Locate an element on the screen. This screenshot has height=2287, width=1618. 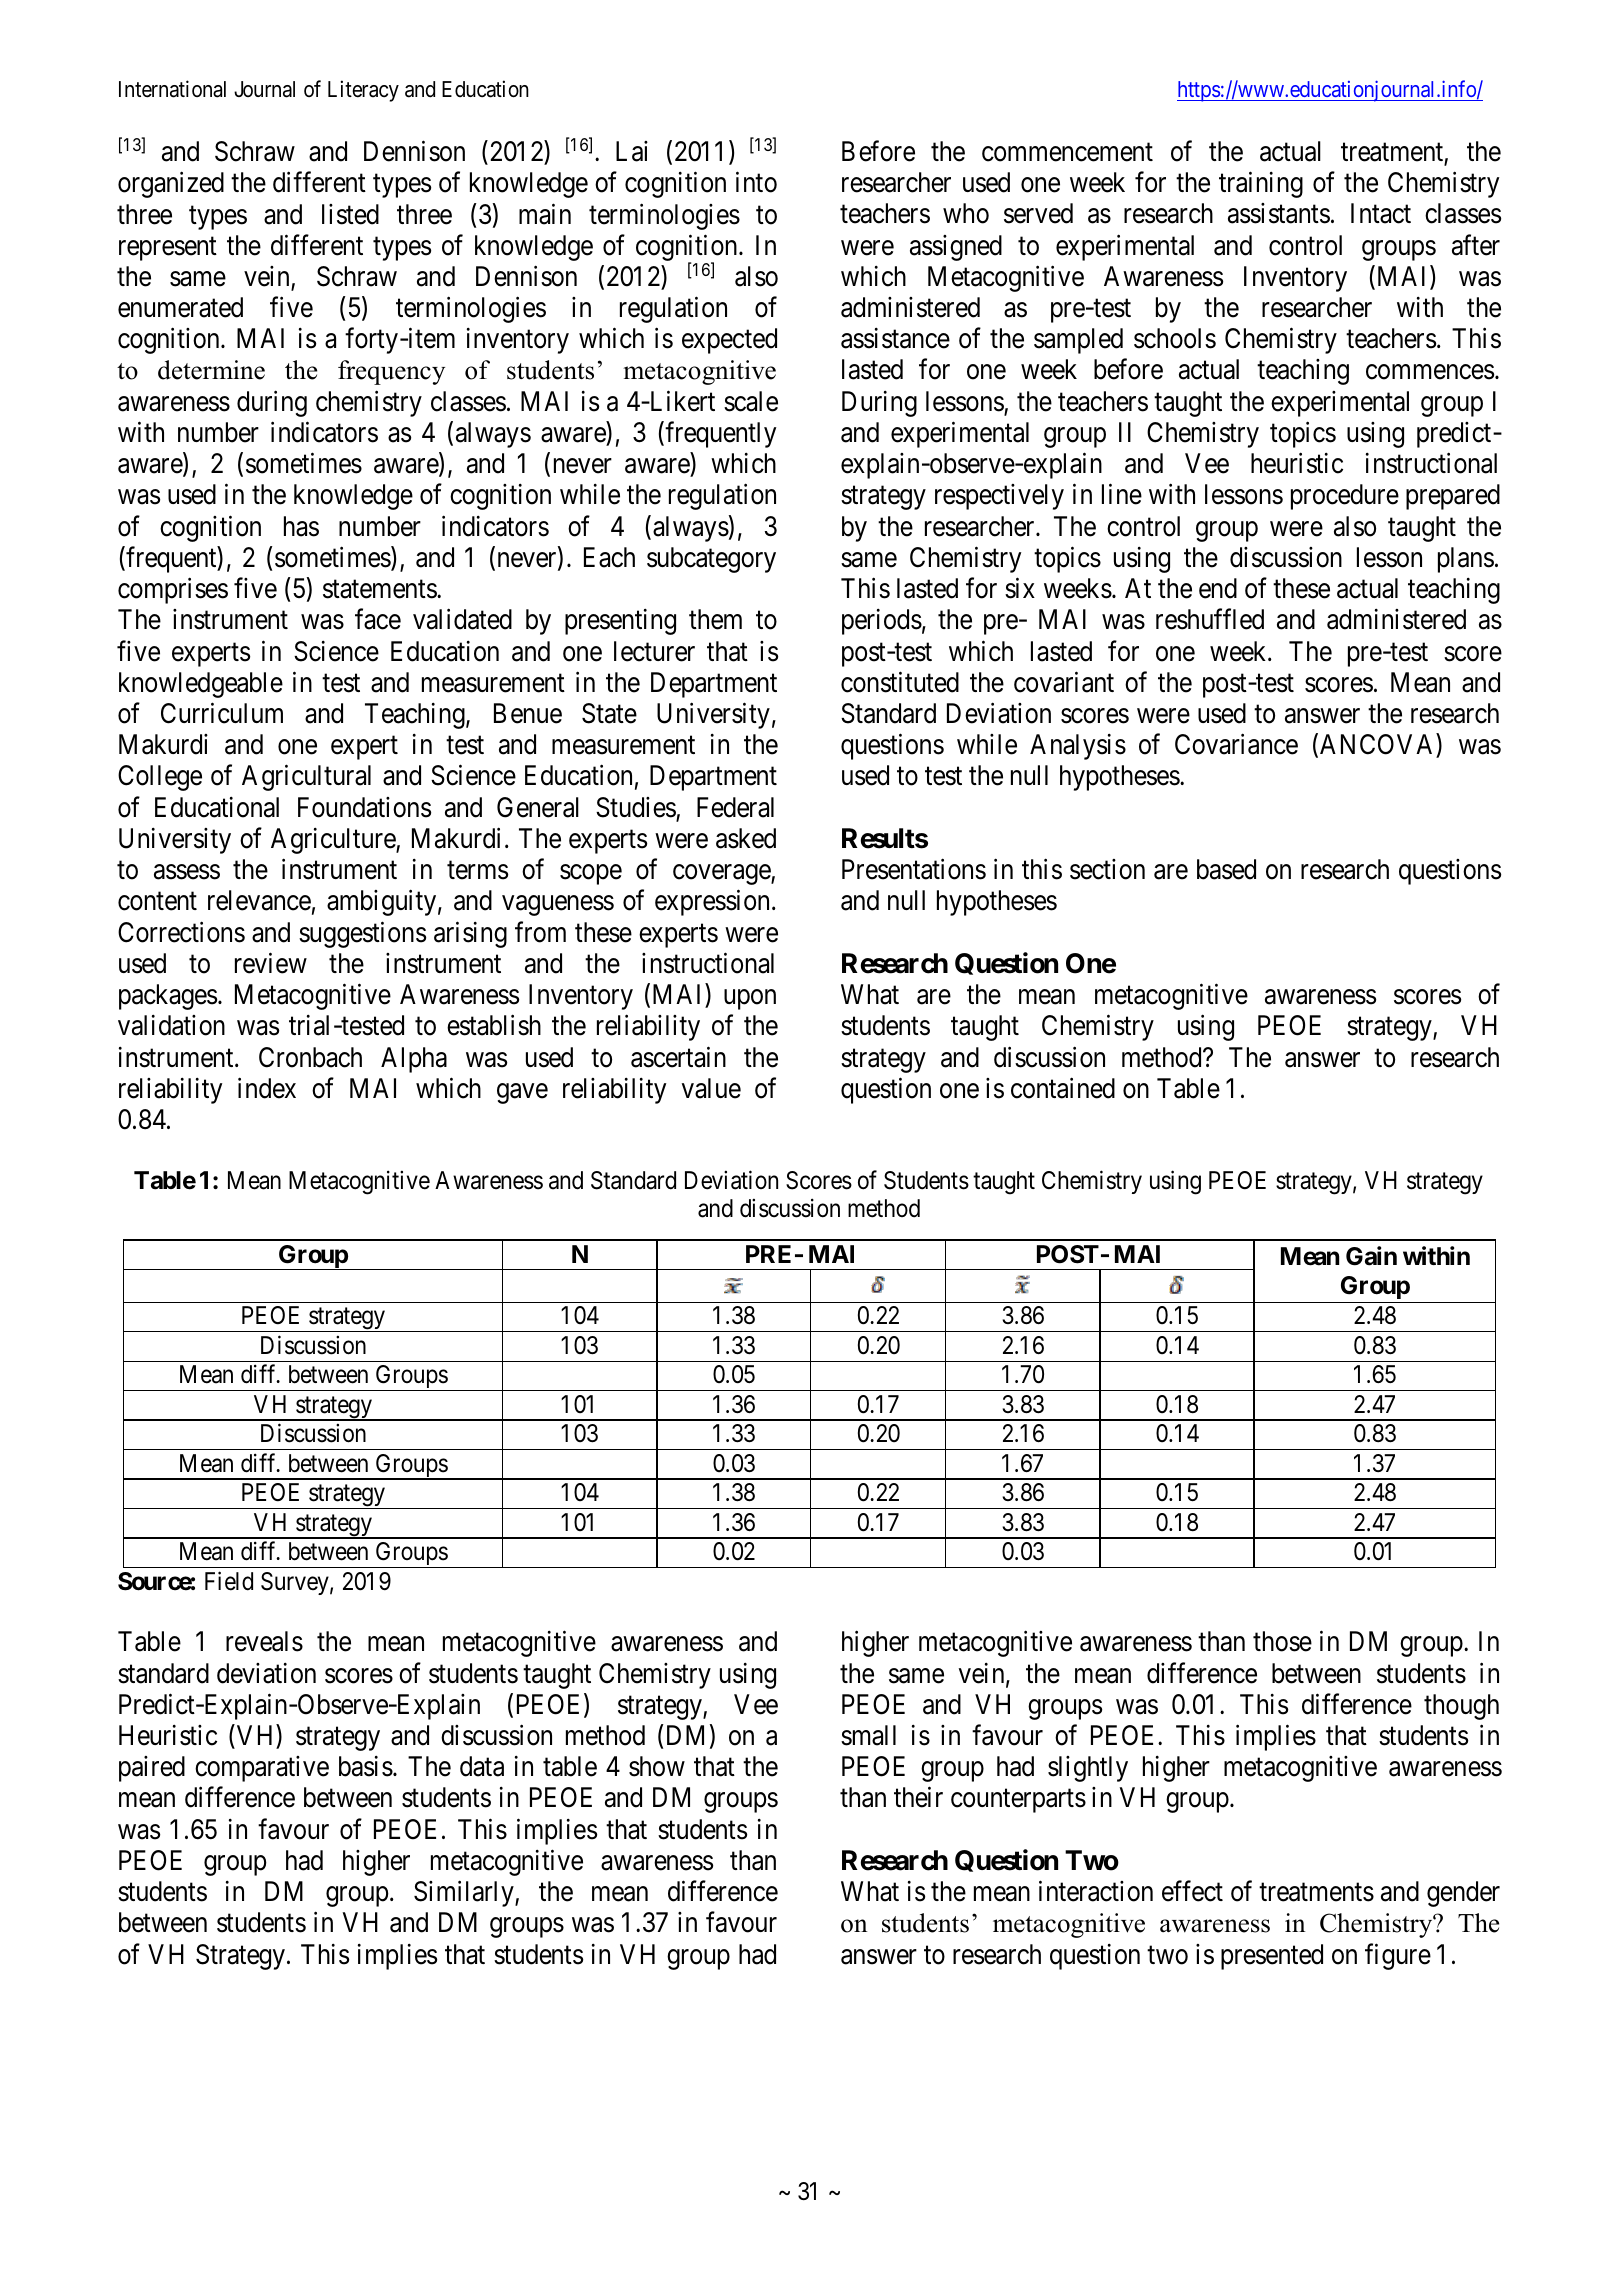
Literacy is located at coordinates (363, 91).
